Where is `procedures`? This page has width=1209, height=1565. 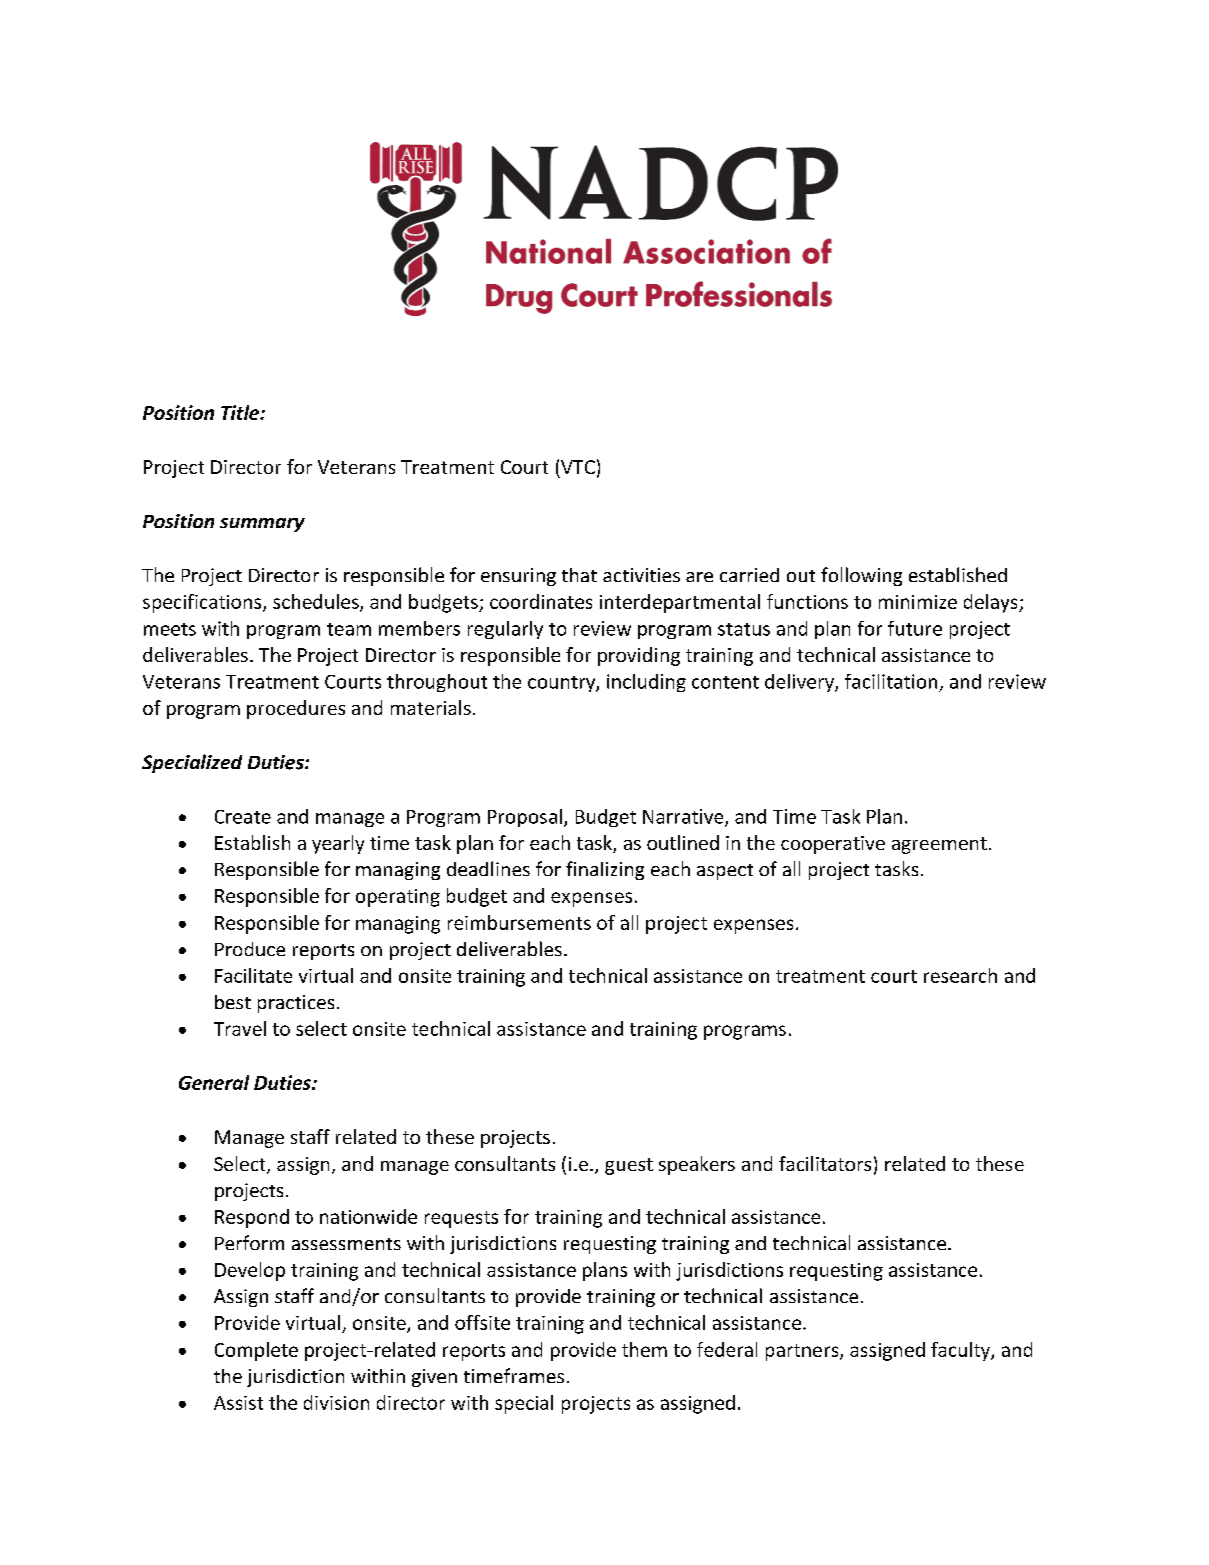
procedures is located at coordinates (296, 709).
